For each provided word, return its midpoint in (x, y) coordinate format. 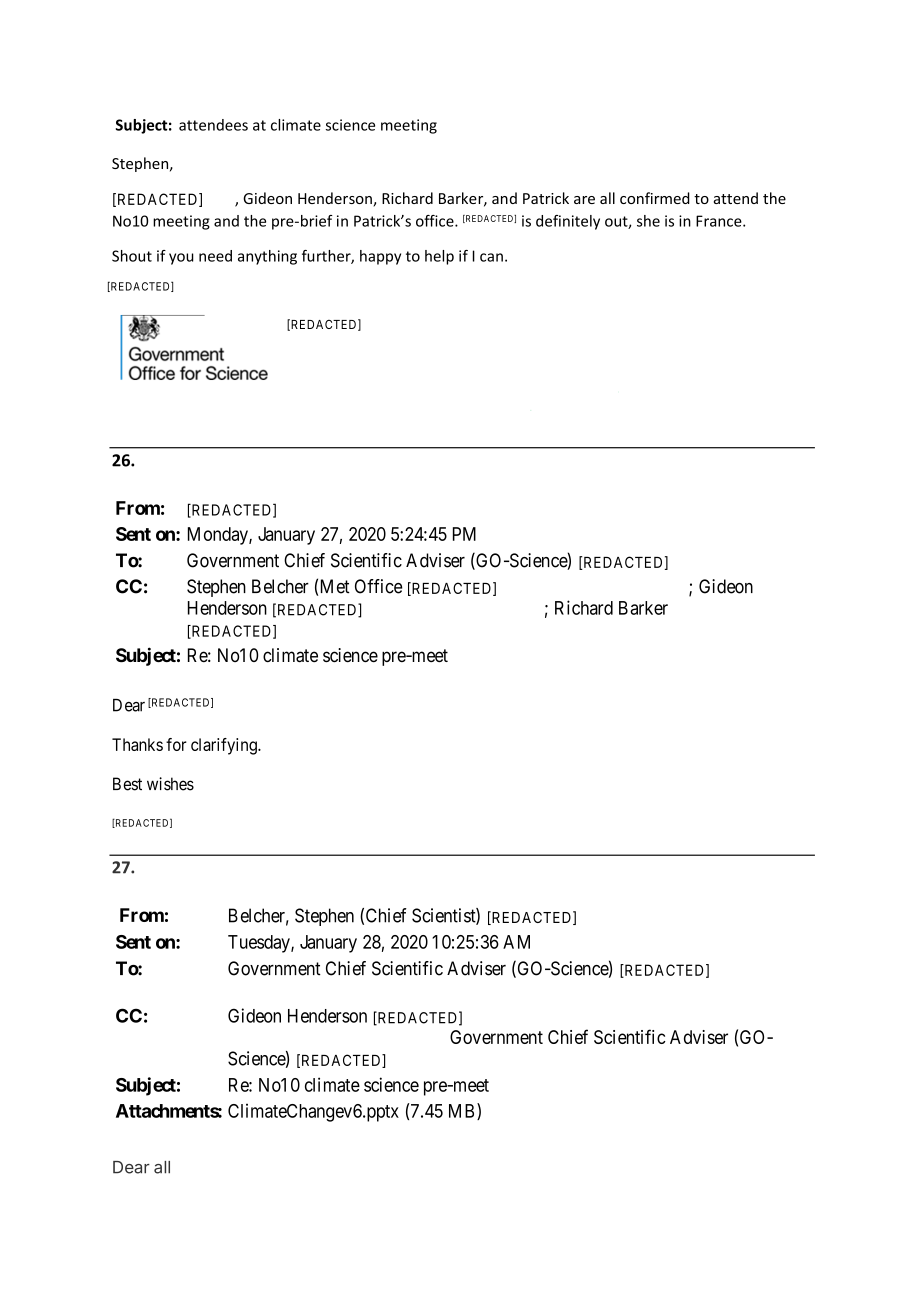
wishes (170, 784)
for (176, 744)
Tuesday (260, 944)
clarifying (225, 746)
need (215, 256)
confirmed (655, 198)
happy (380, 257)
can (491, 257)
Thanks (137, 744)
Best (127, 784)
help (439, 257)
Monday (219, 536)
